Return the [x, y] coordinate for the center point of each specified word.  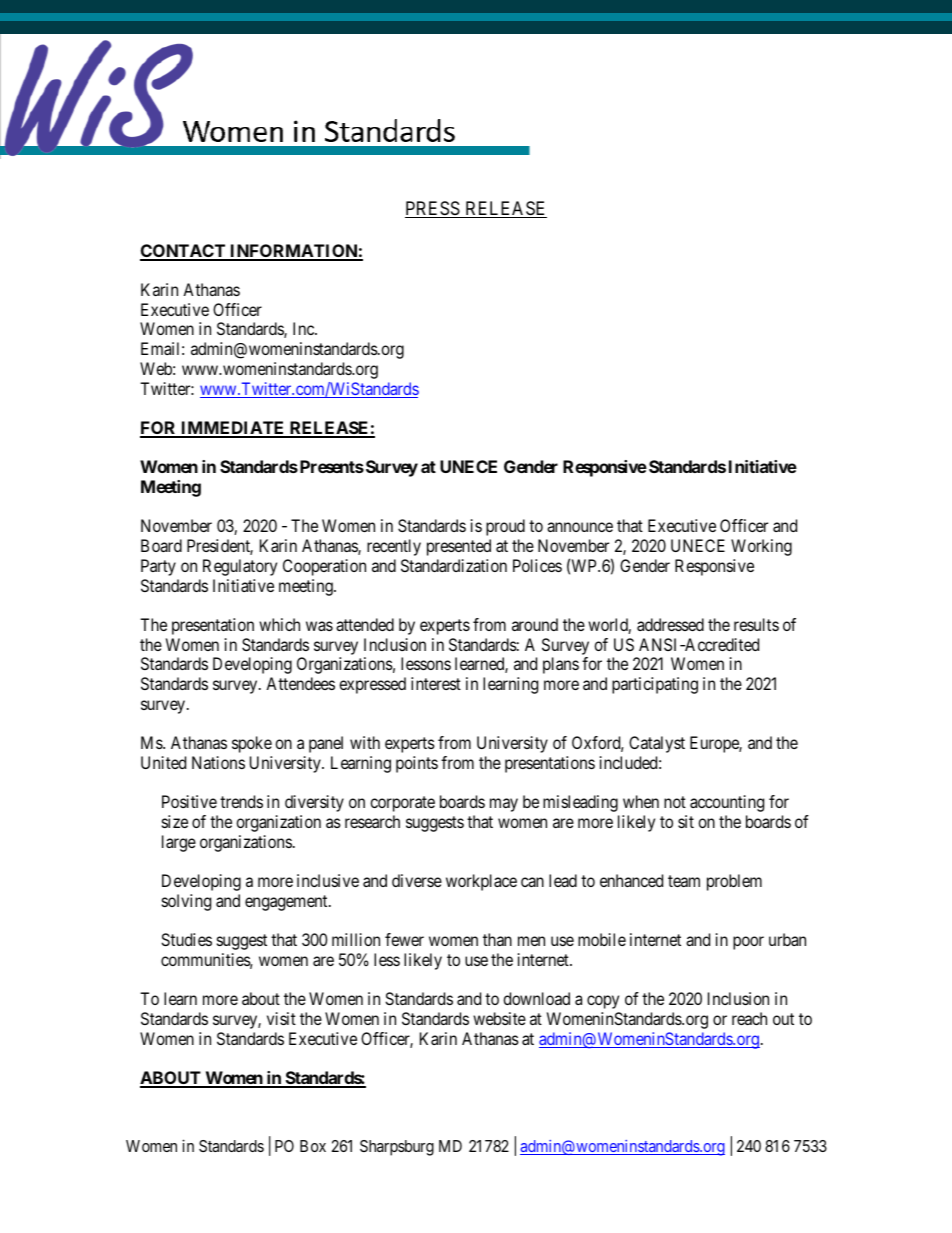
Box [313, 1146]
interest [436, 683]
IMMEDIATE [233, 429]
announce [580, 527]
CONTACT [184, 252]
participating [655, 685]
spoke [252, 744]
